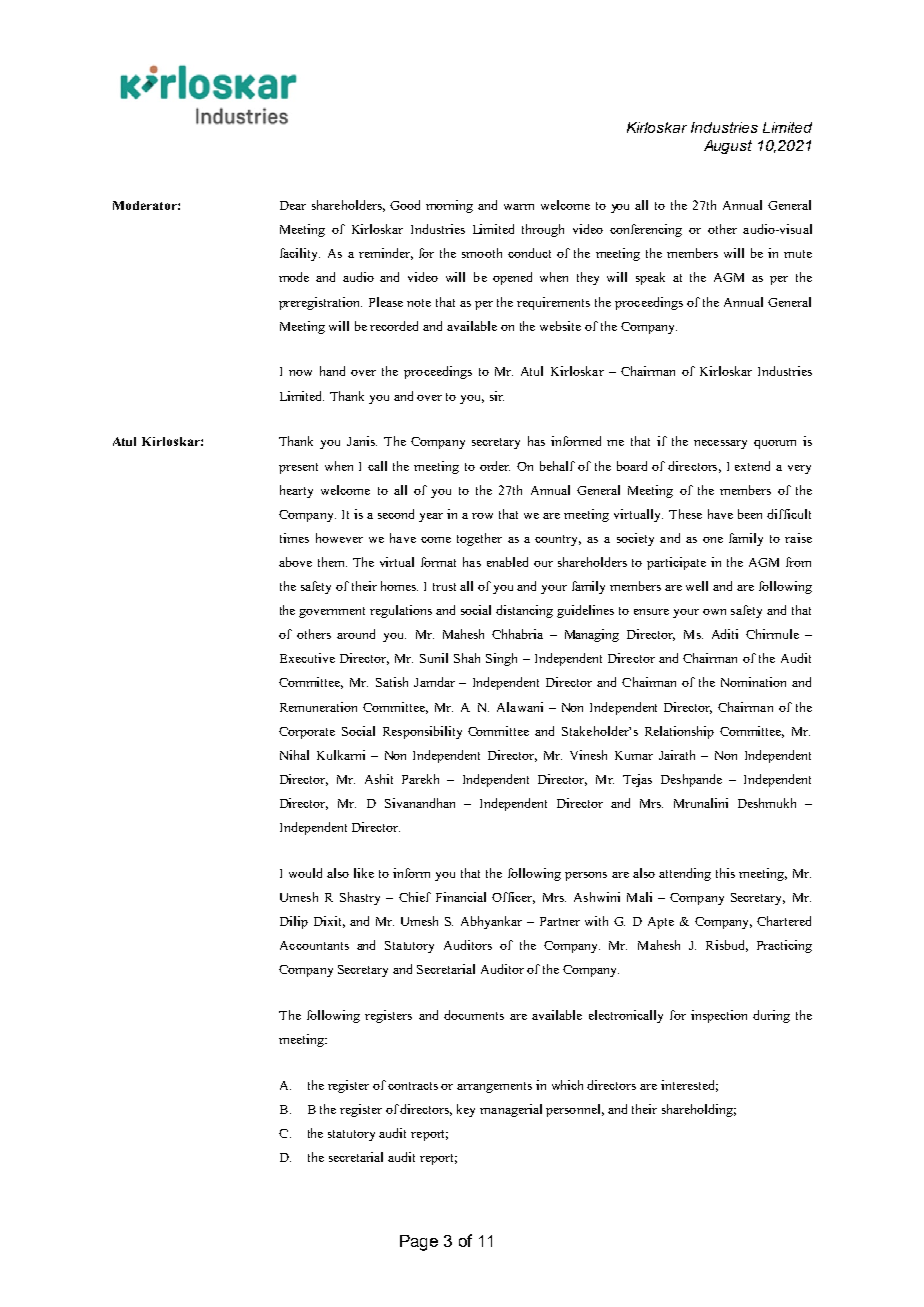  I want to click on Singh, so click(501, 659).
